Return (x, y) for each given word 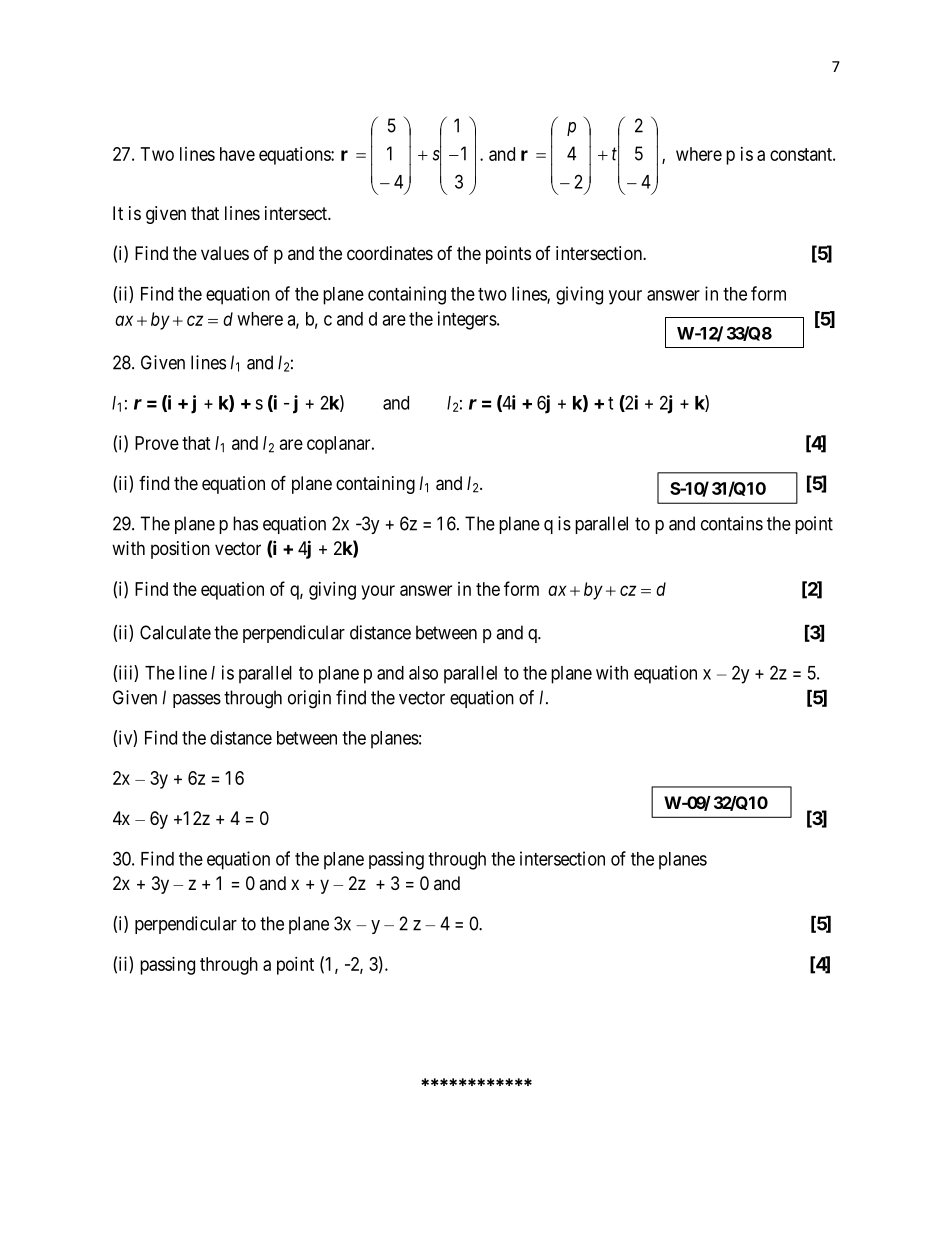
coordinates (390, 253)
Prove (157, 443)
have (237, 154)
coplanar (340, 445)
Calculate (175, 632)
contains (732, 523)
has (245, 523)
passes (197, 701)
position (180, 550)
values (225, 253)
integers (468, 320)
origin (309, 699)
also (423, 673)
